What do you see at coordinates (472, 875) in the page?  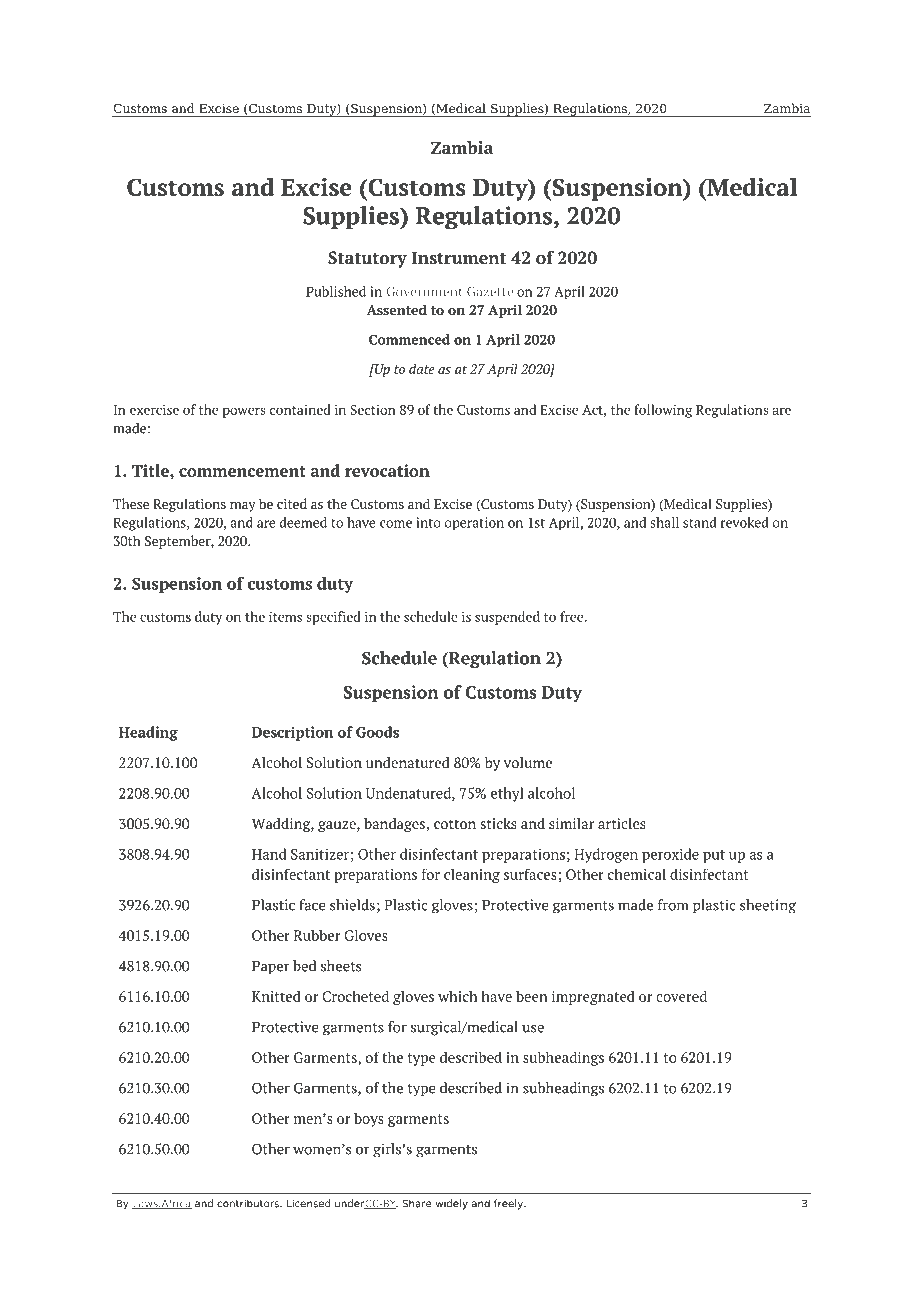 I see `cleaning` at bounding box center [472, 875].
